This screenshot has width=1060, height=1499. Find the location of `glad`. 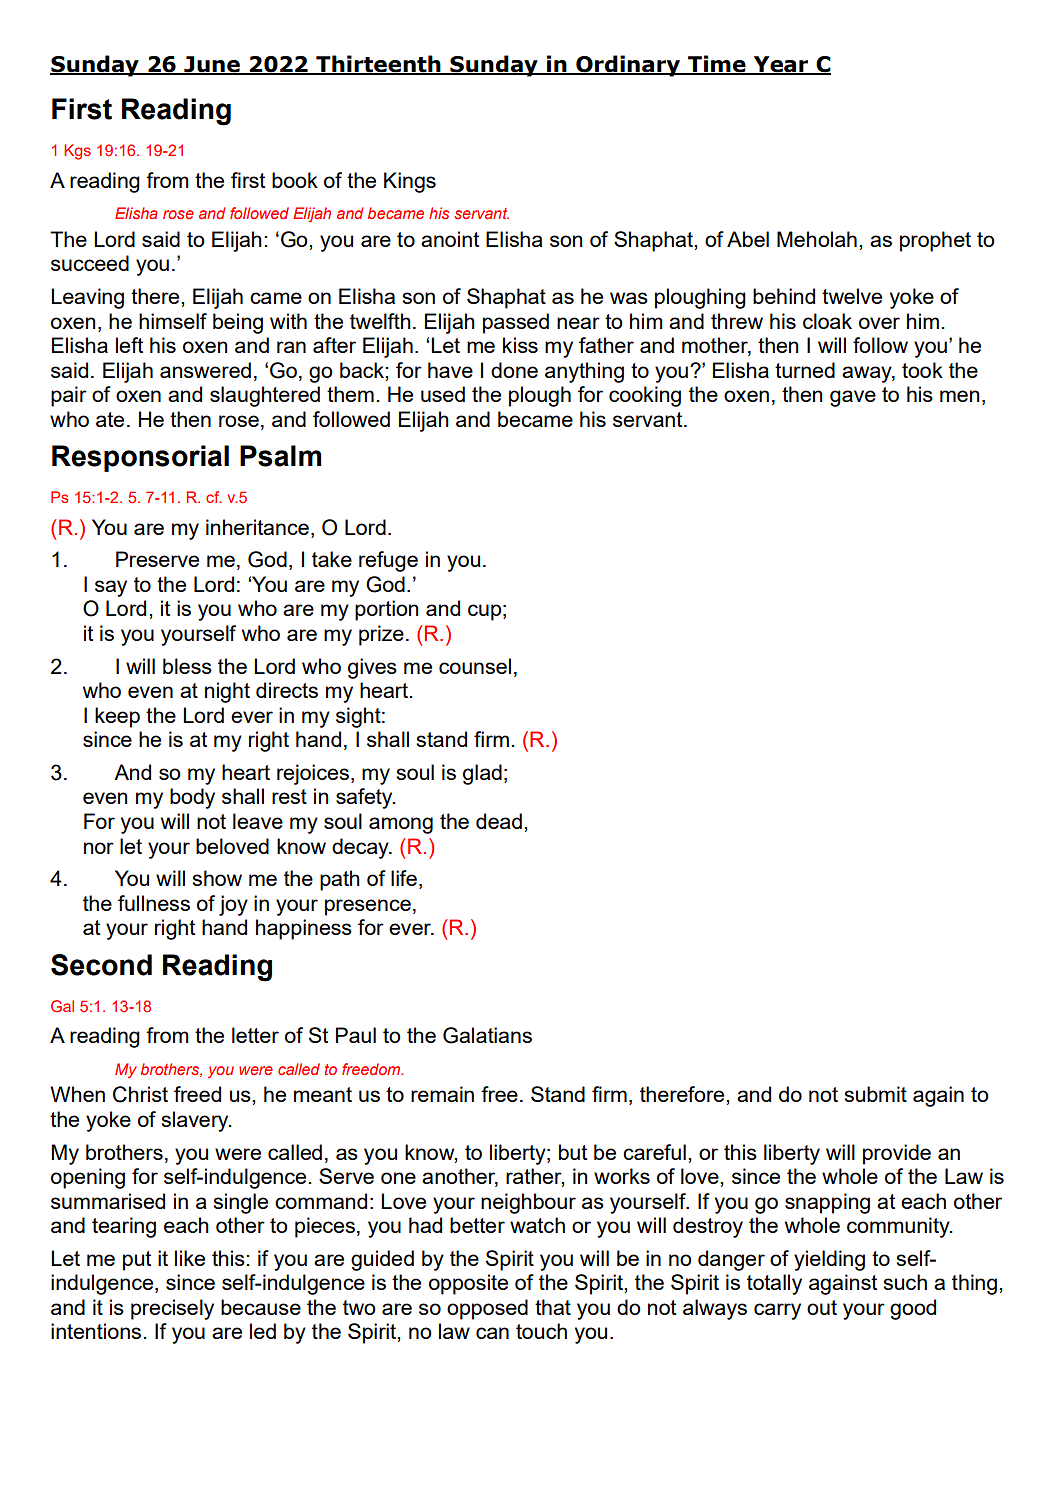

glad is located at coordinates (482, 774).
